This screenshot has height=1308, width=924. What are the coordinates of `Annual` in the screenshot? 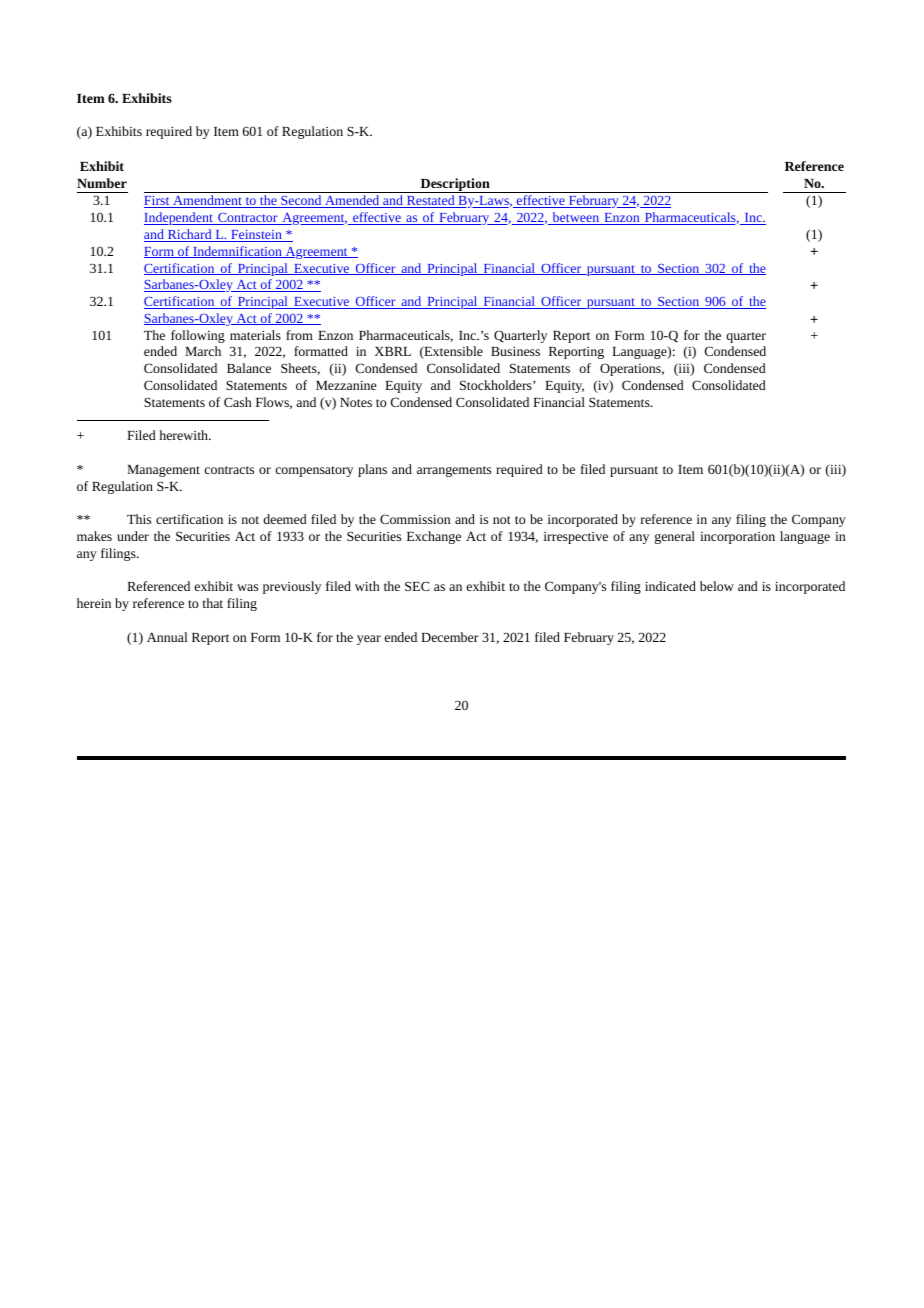 It's located at (167, 637).
